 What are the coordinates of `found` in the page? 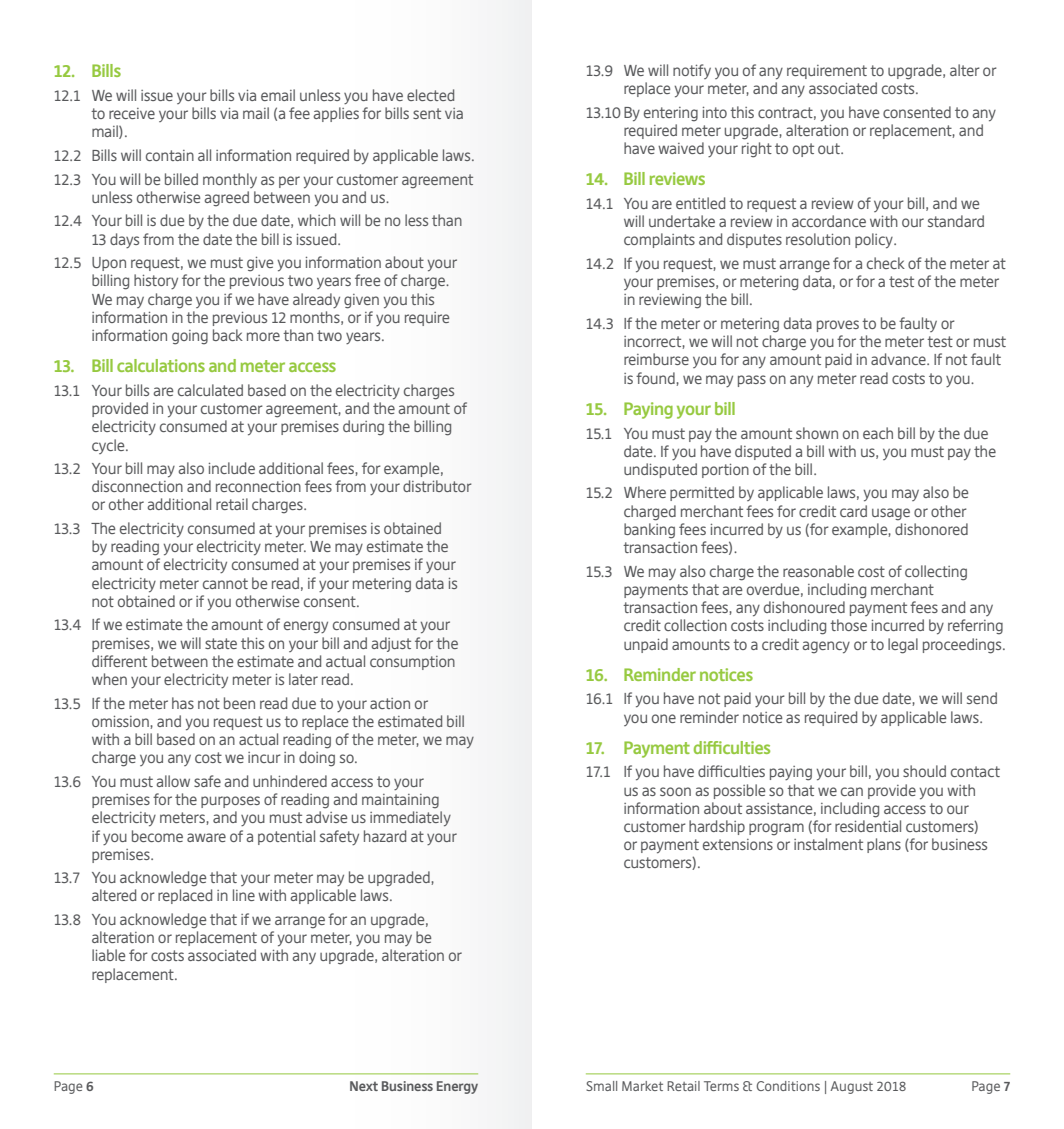 It's located at (655, 378).
